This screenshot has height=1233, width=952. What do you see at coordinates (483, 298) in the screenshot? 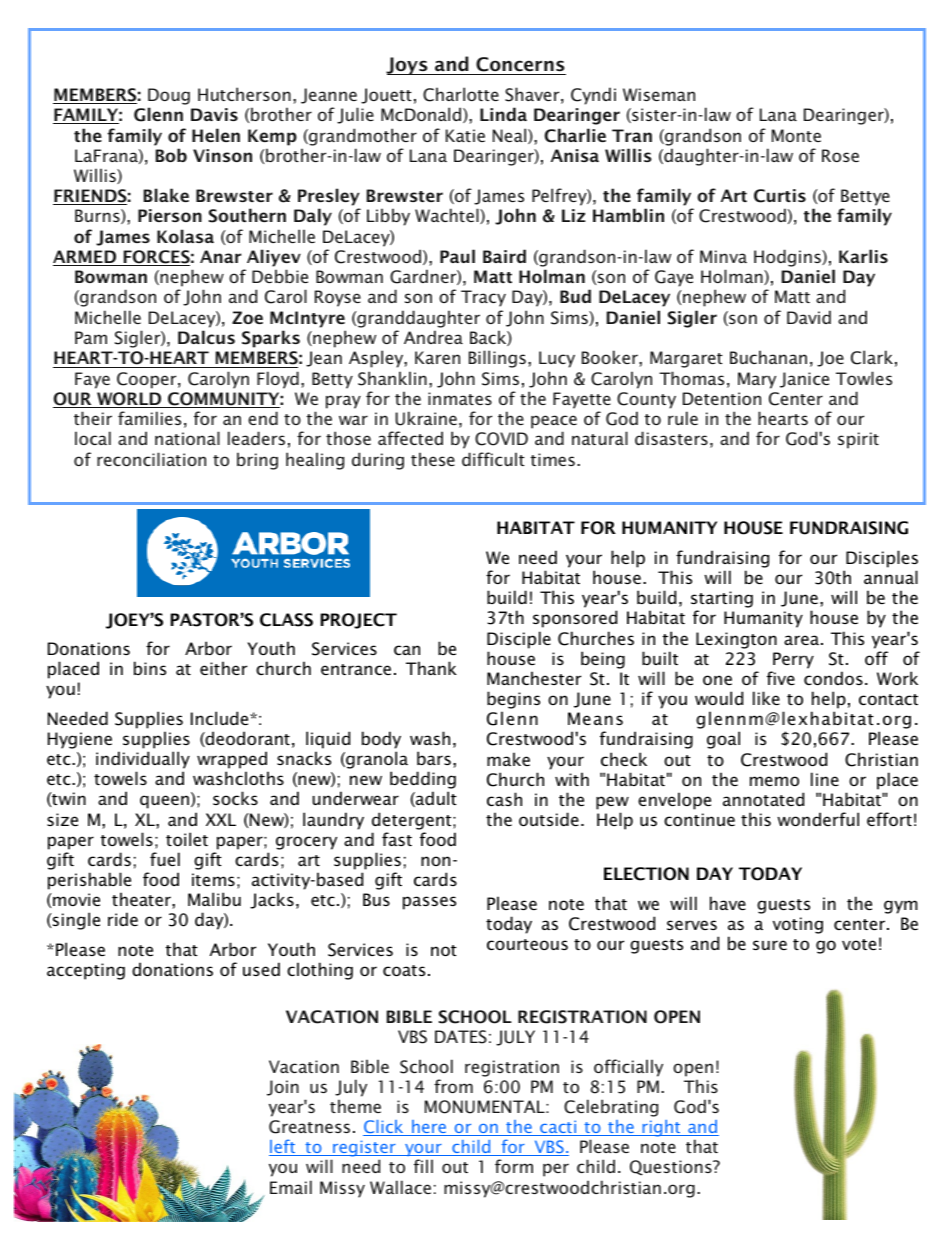
I see `Tracy` at bounding box center [483, 298].
